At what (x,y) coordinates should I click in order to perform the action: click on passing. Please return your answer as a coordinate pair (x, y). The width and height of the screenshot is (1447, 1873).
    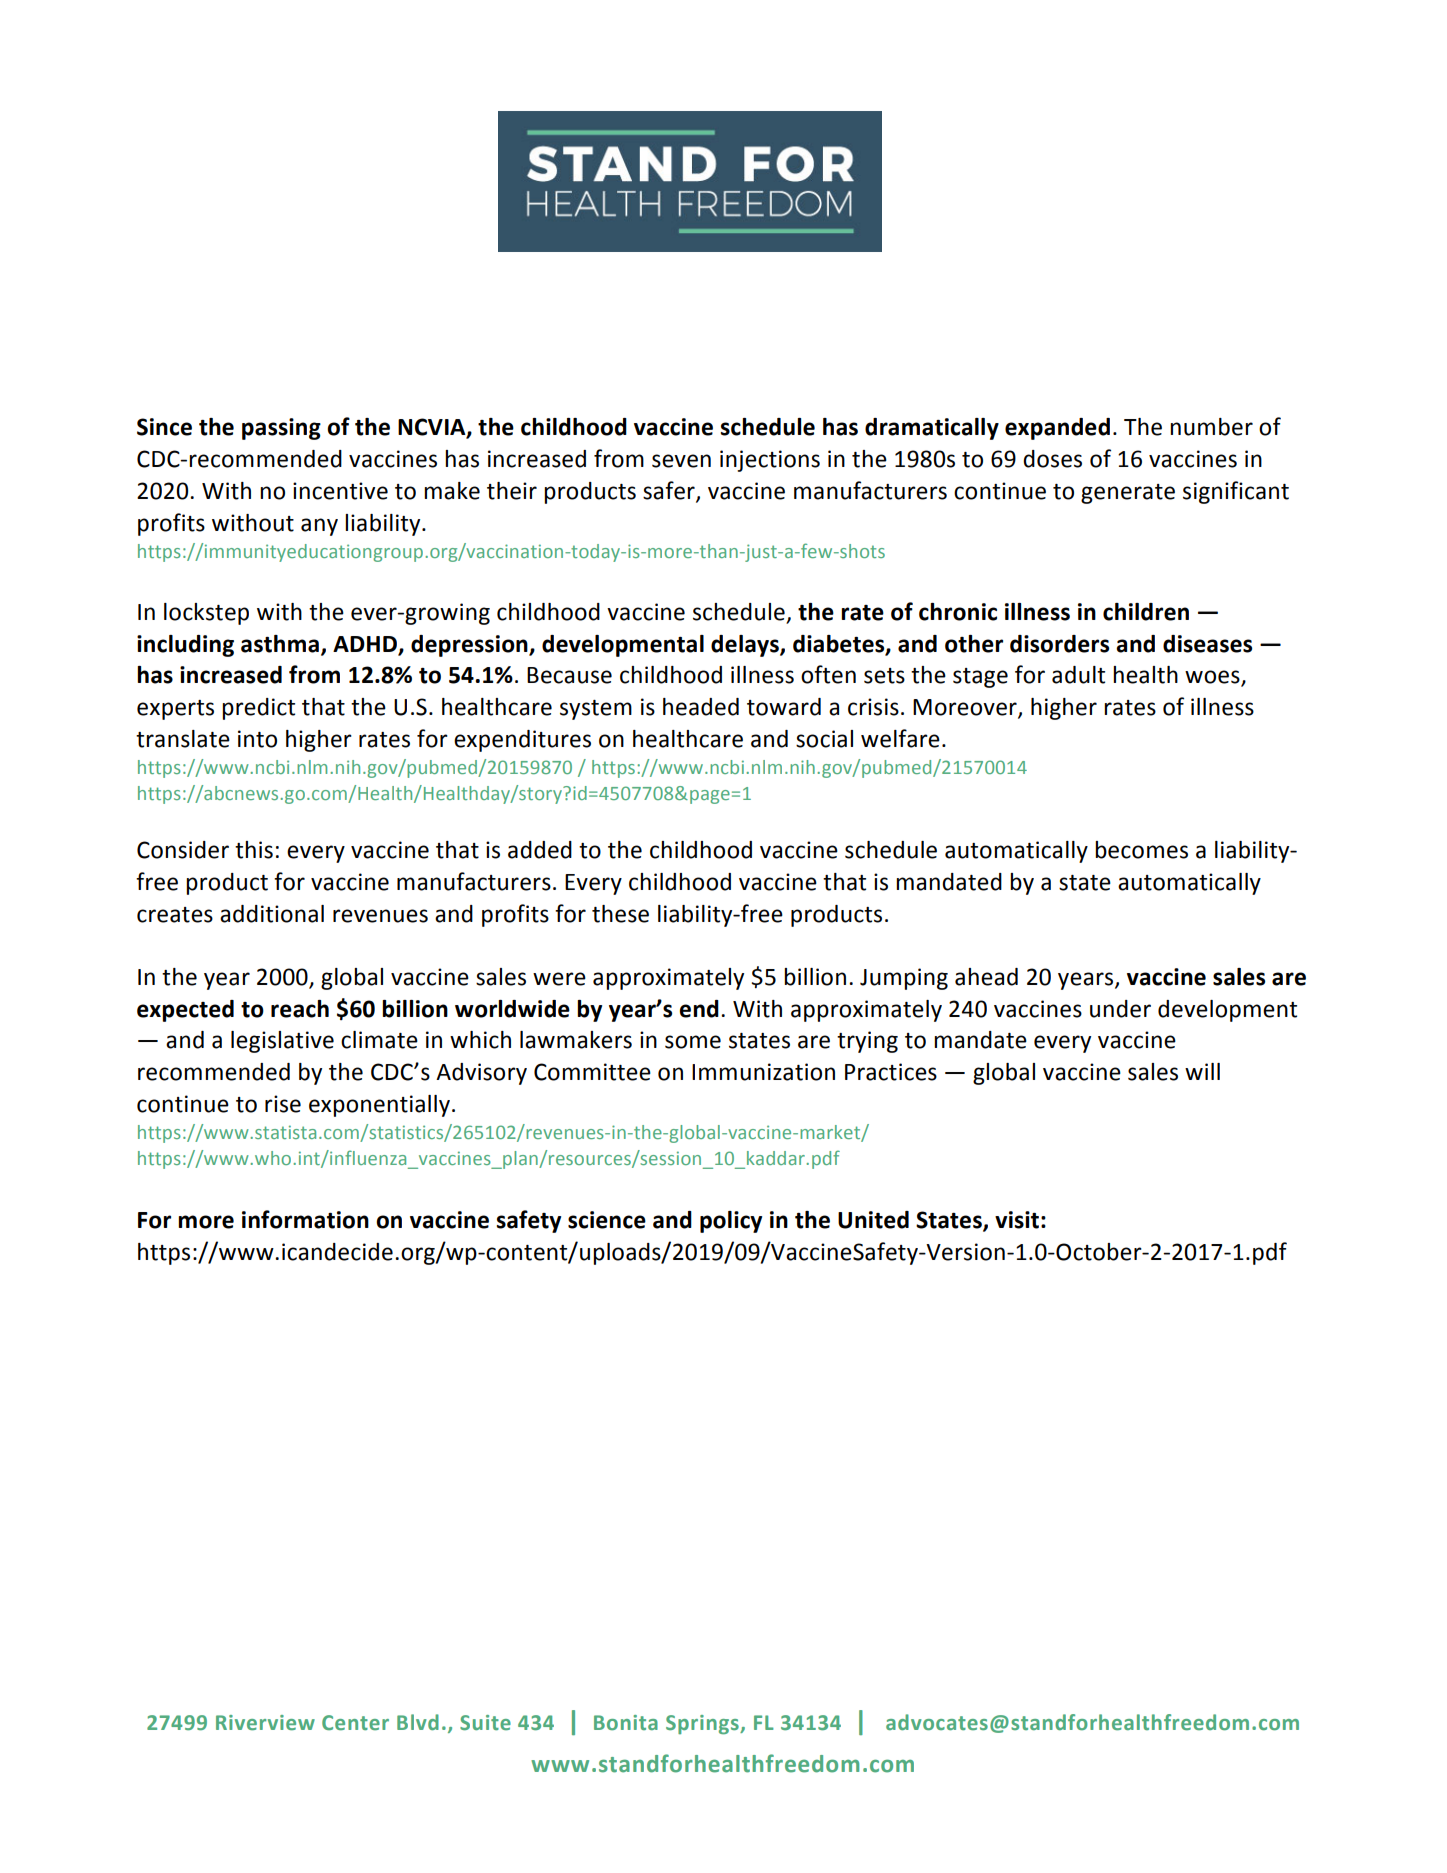
    Looking at the image, I should click on (281, 429).
